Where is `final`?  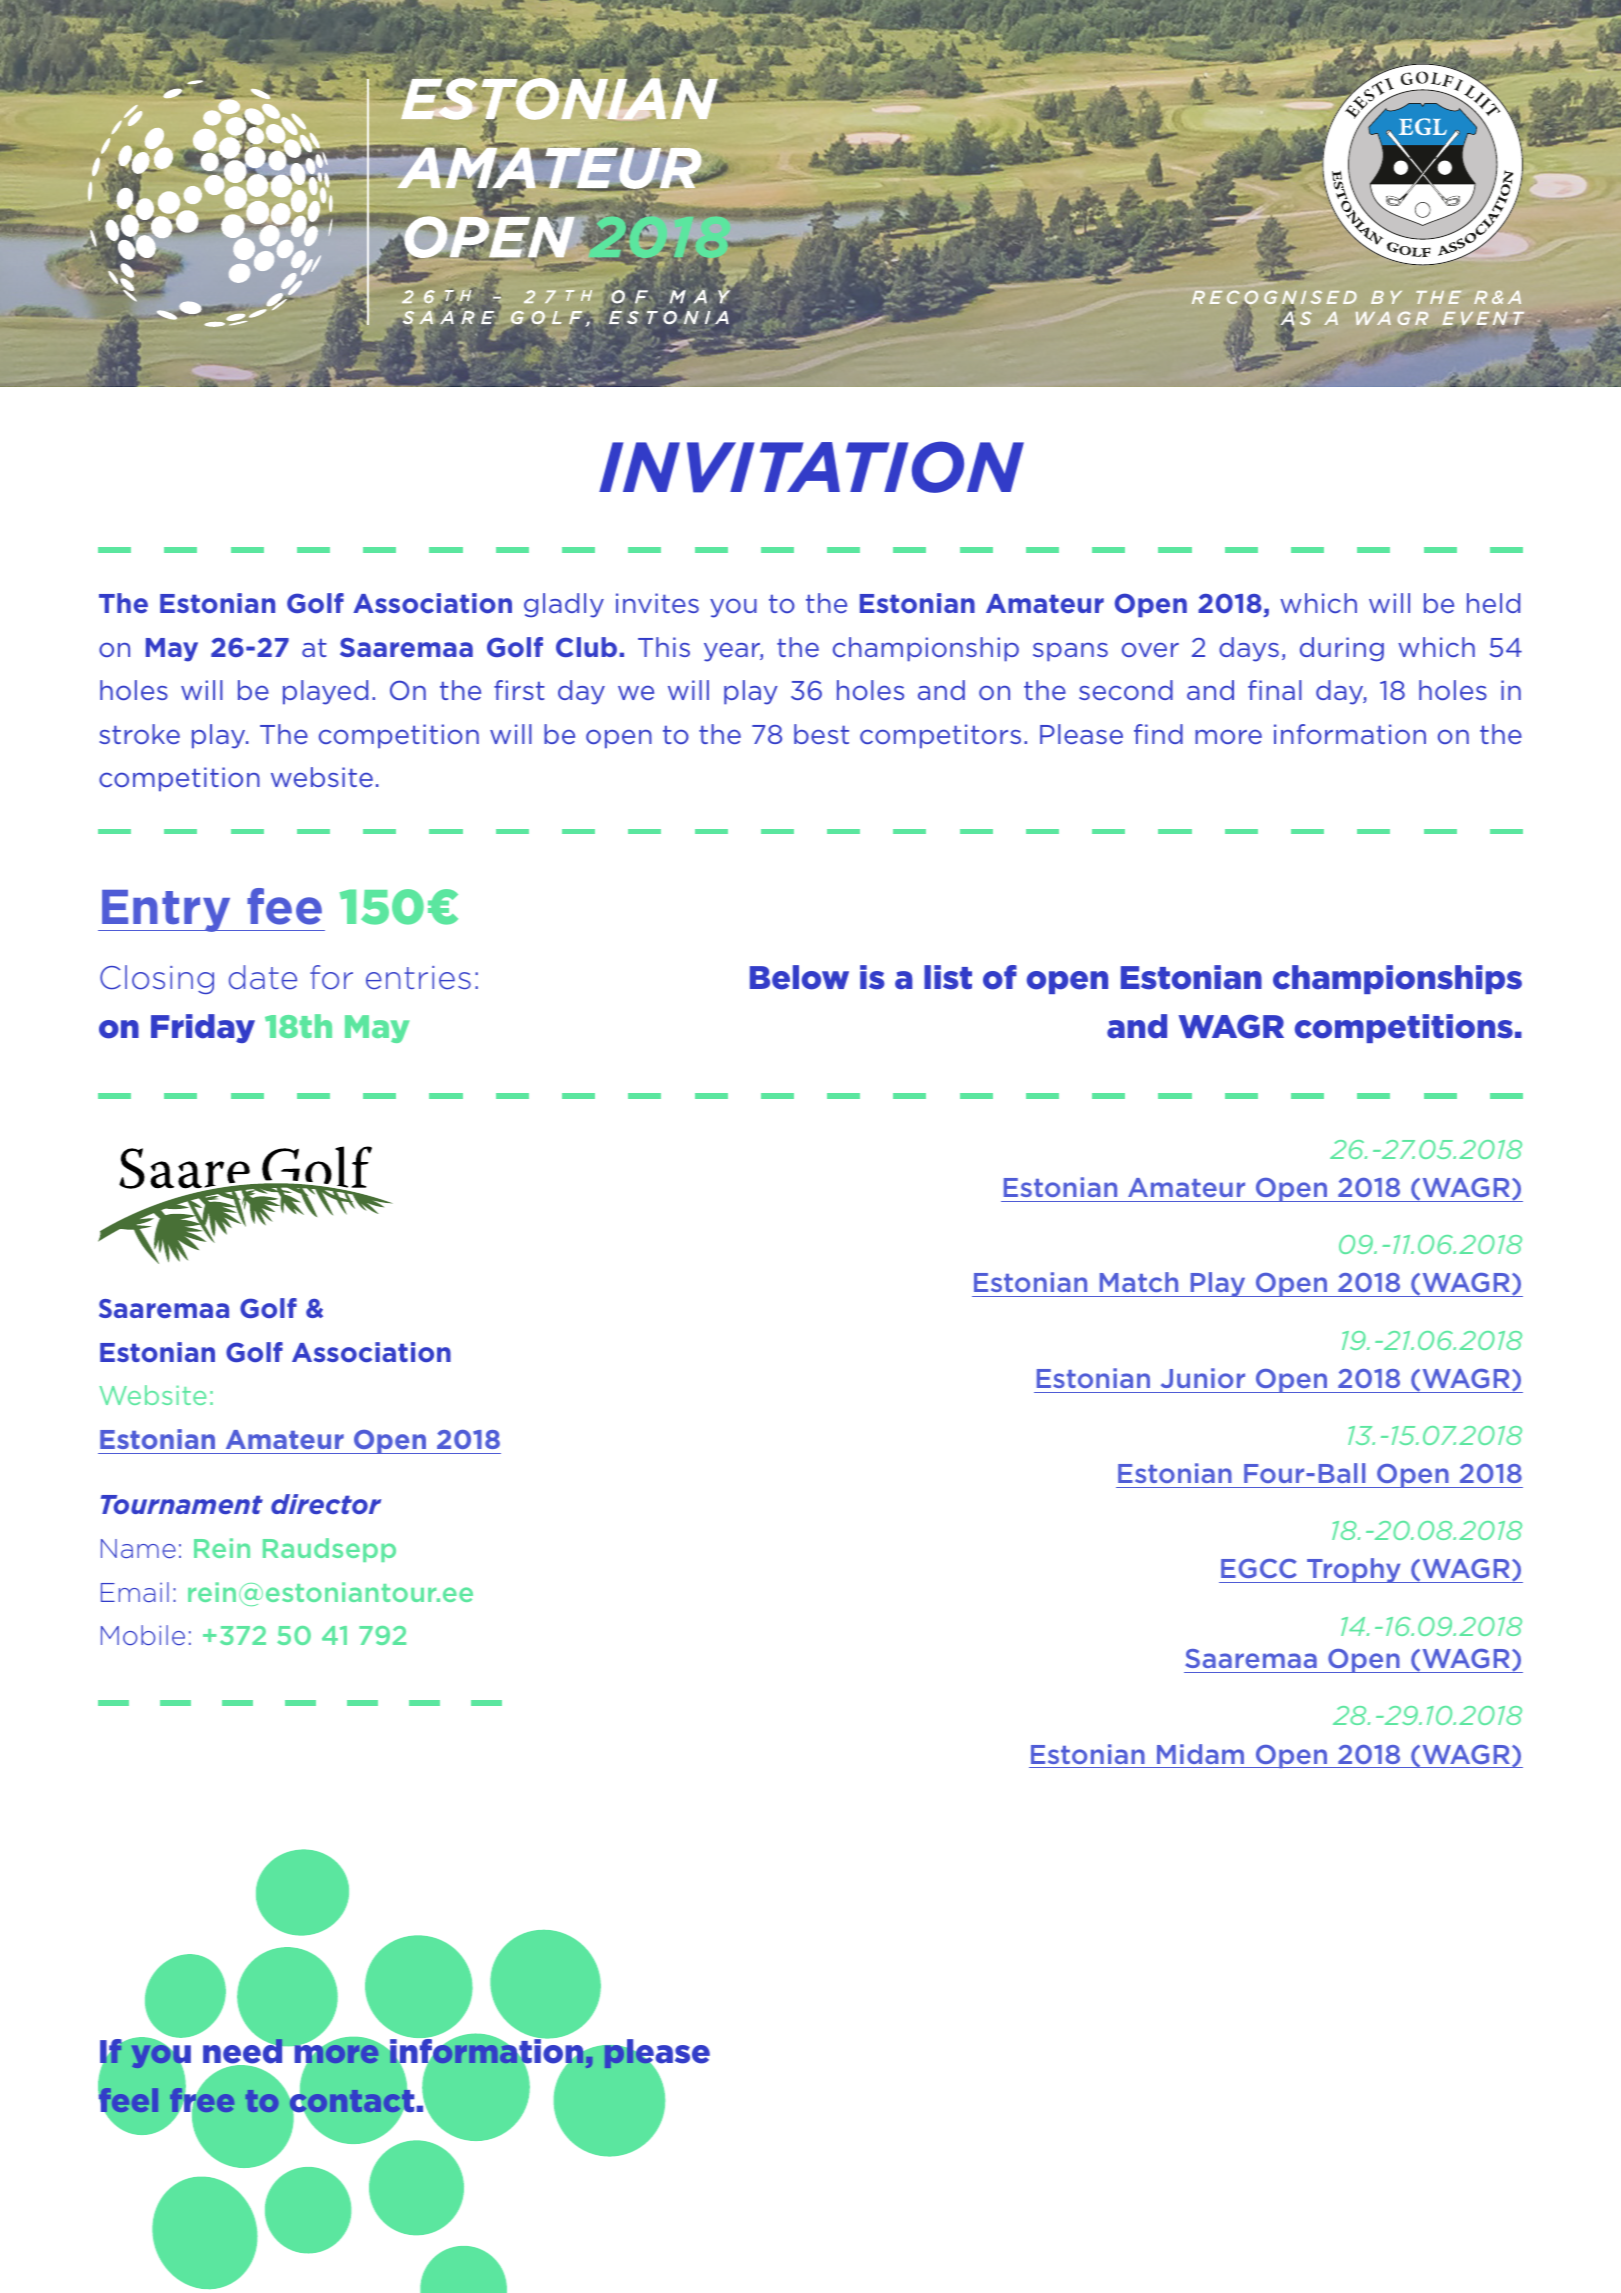
final is located at coordinates (1275, 690).
